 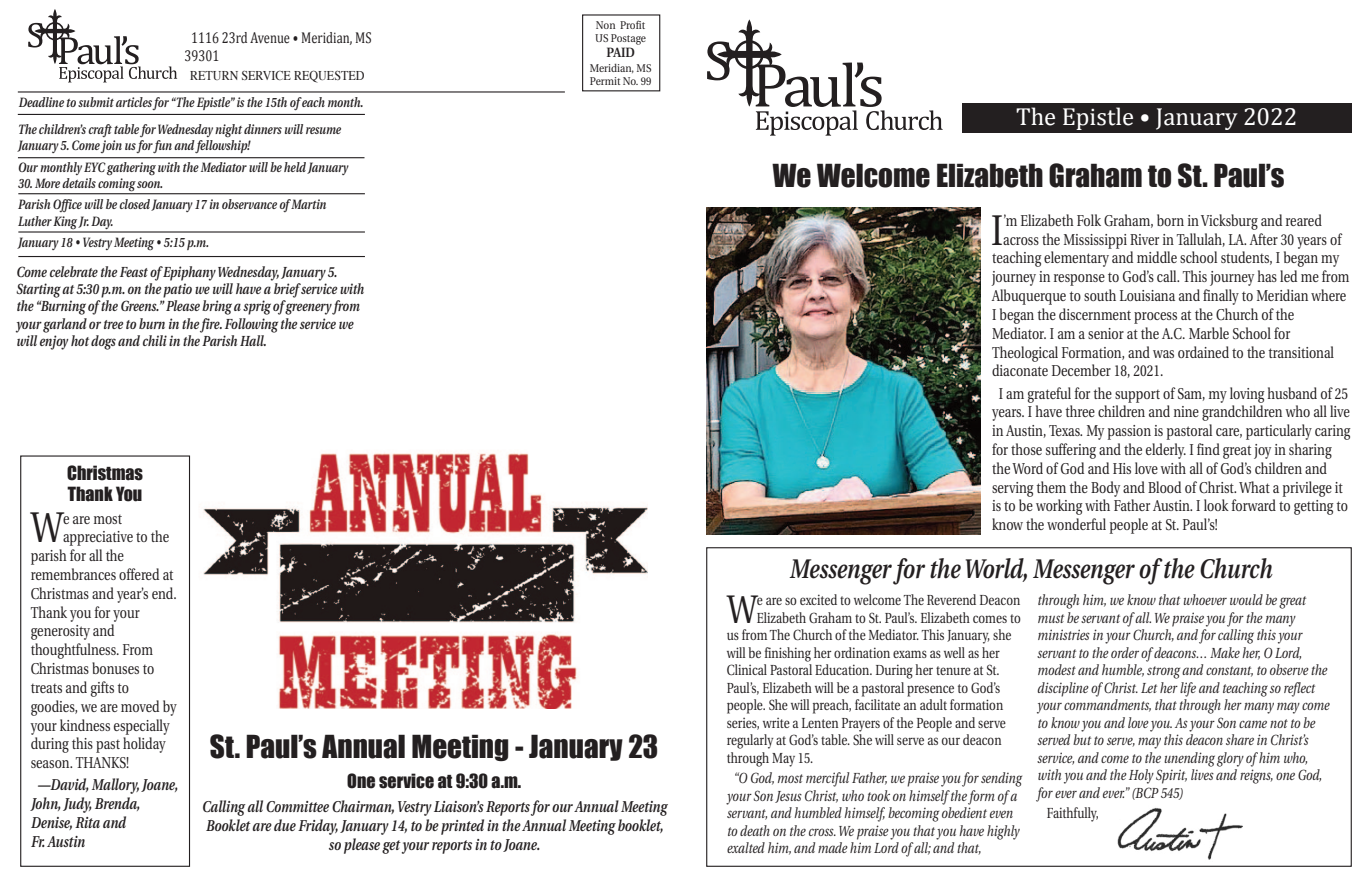 I want to click on Brenda, so click(x=117, y=804).
